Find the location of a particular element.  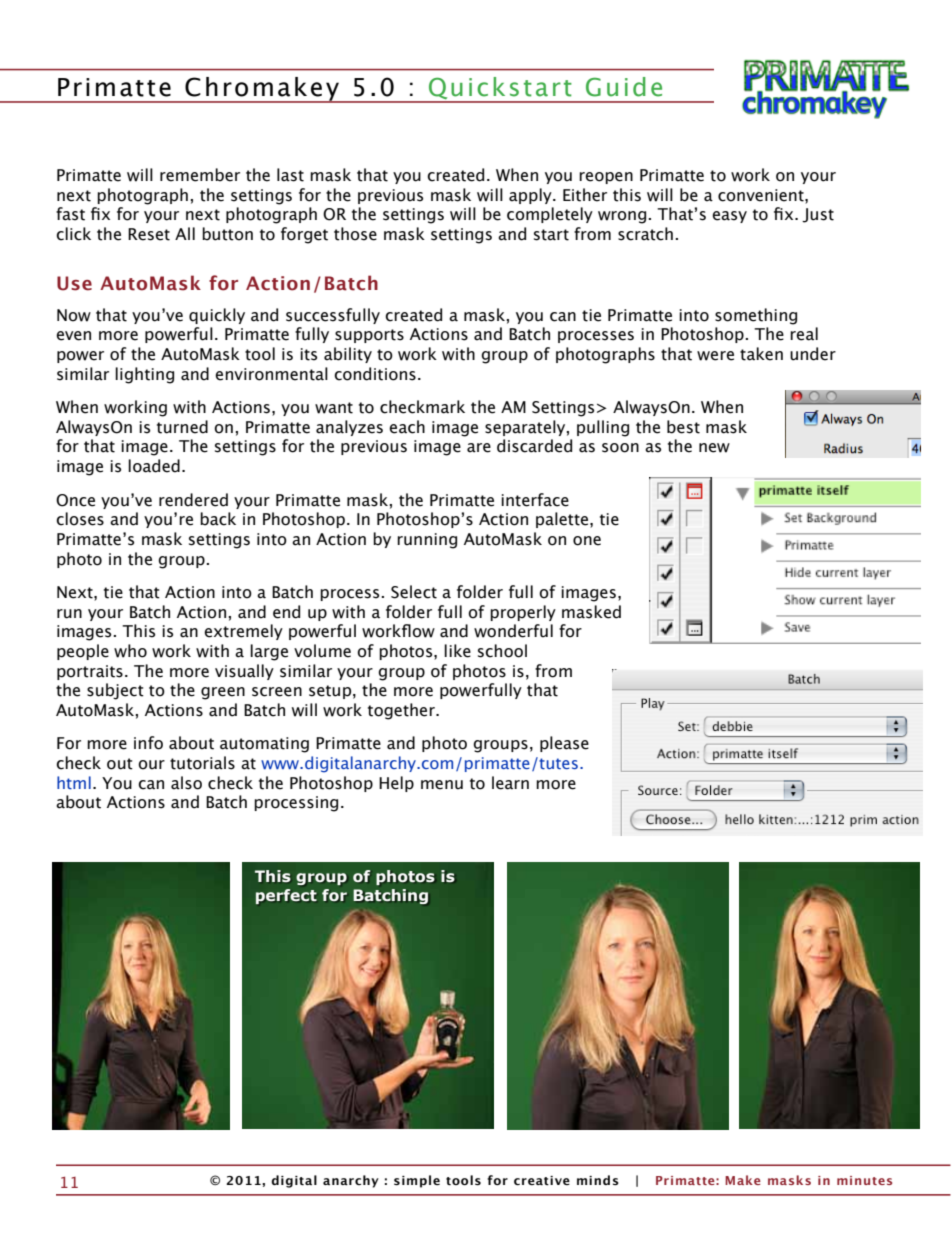

menu is located at coordinates (442, 785).
